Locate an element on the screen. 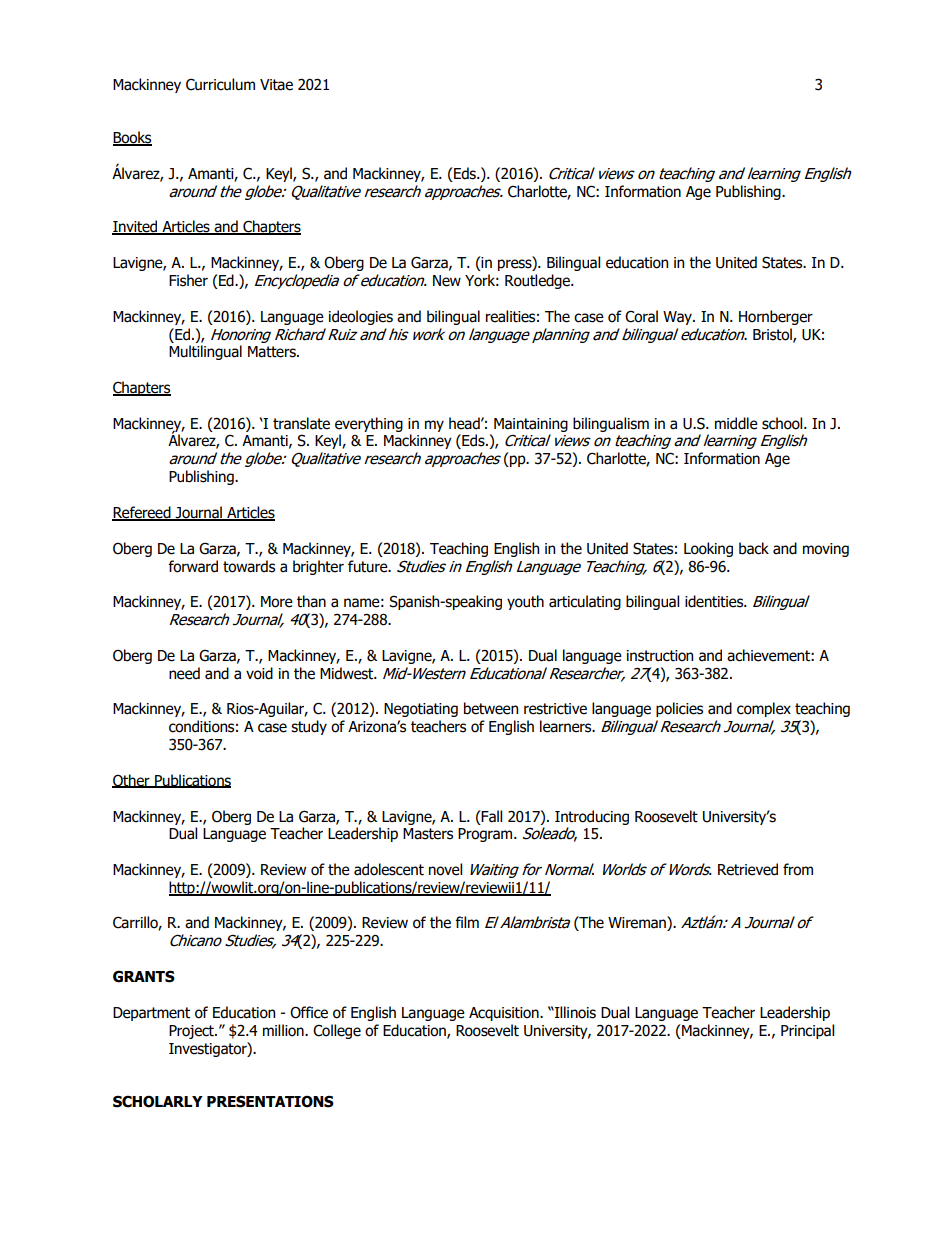 Image resolution: width=952 pixels, height=1233 pixels. Program is located at coordinates (486, 835).
